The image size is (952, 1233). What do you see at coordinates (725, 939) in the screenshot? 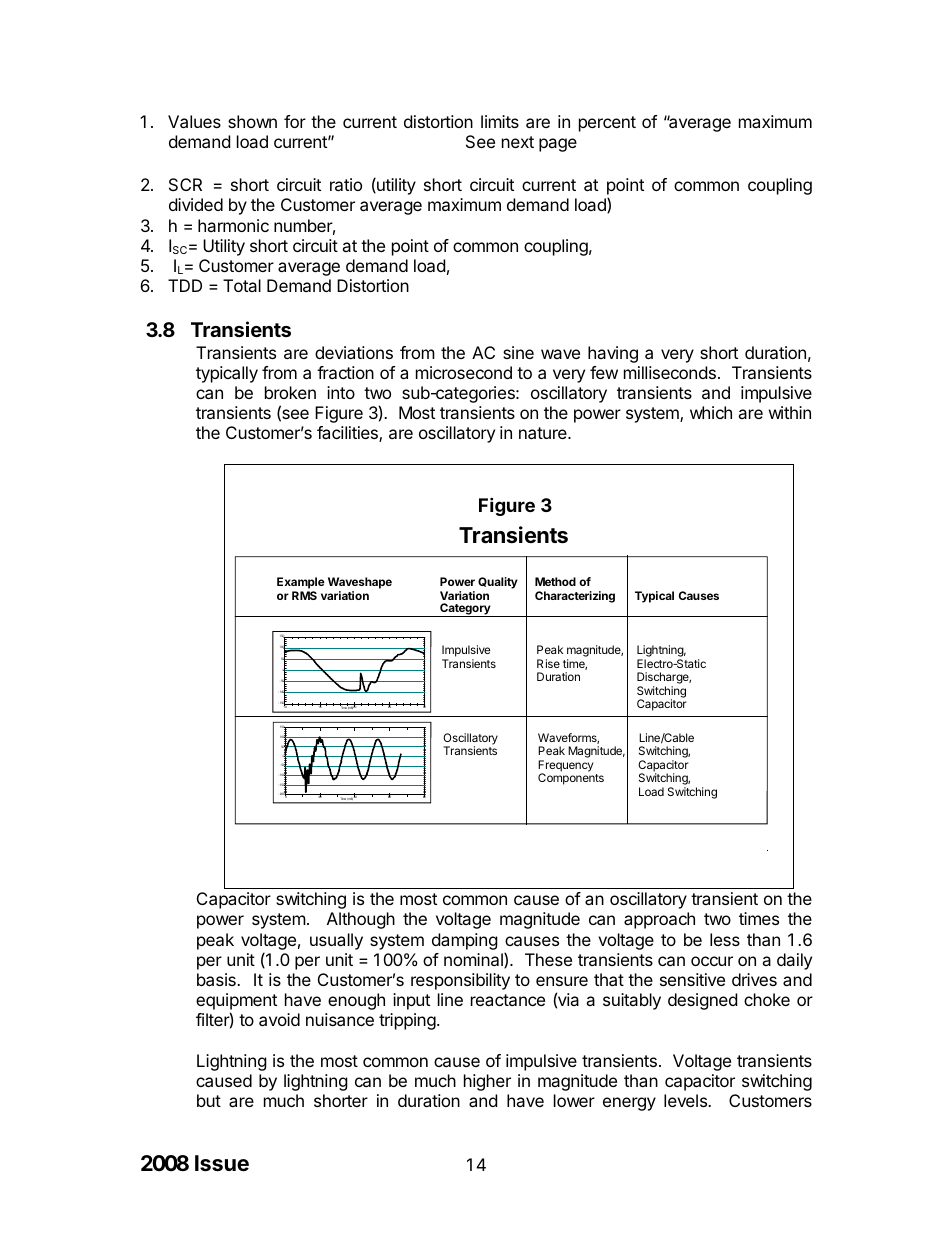
I see `less` at bounding box center [725, 939].
